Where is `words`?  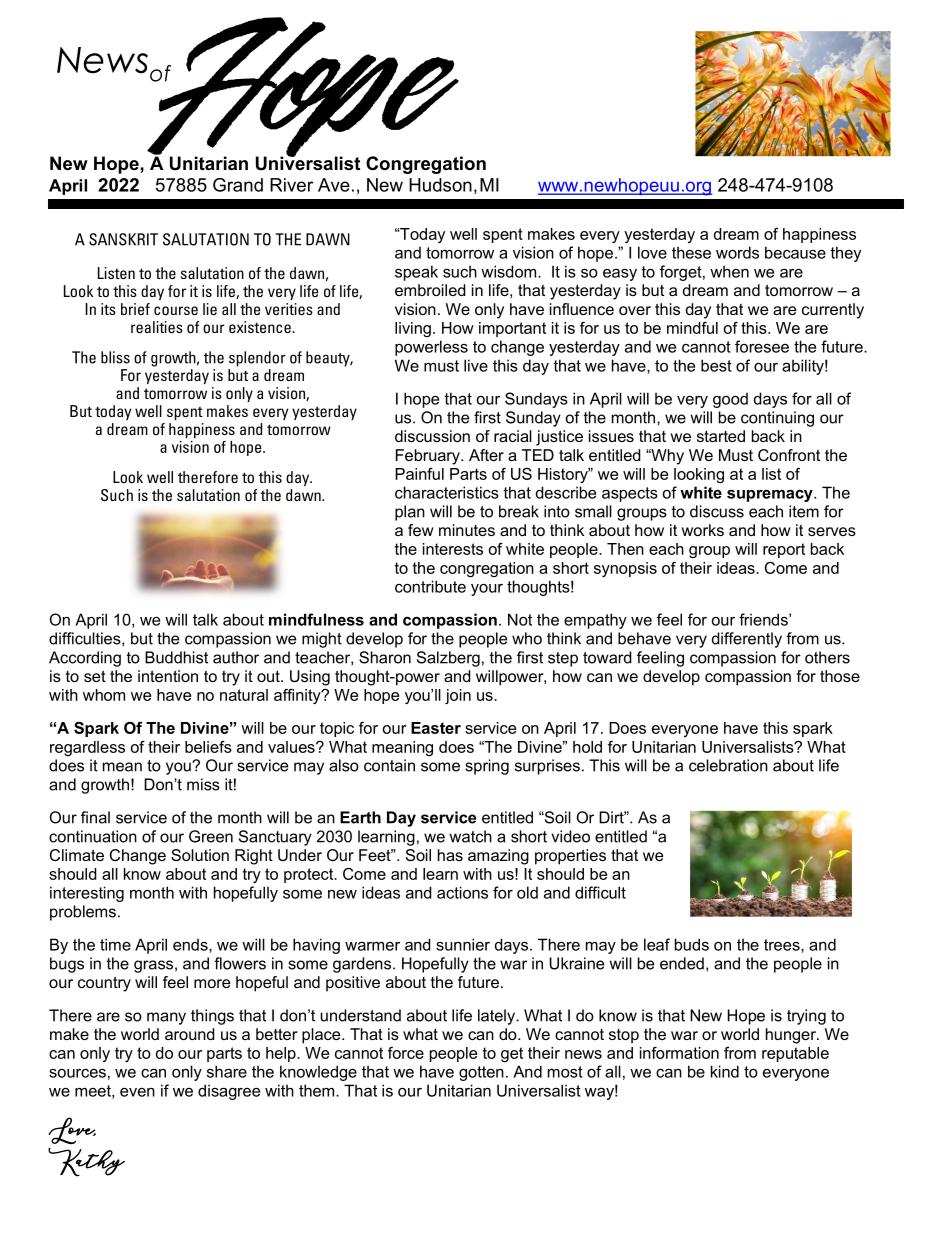 words is located at coordinates (737, 252).
